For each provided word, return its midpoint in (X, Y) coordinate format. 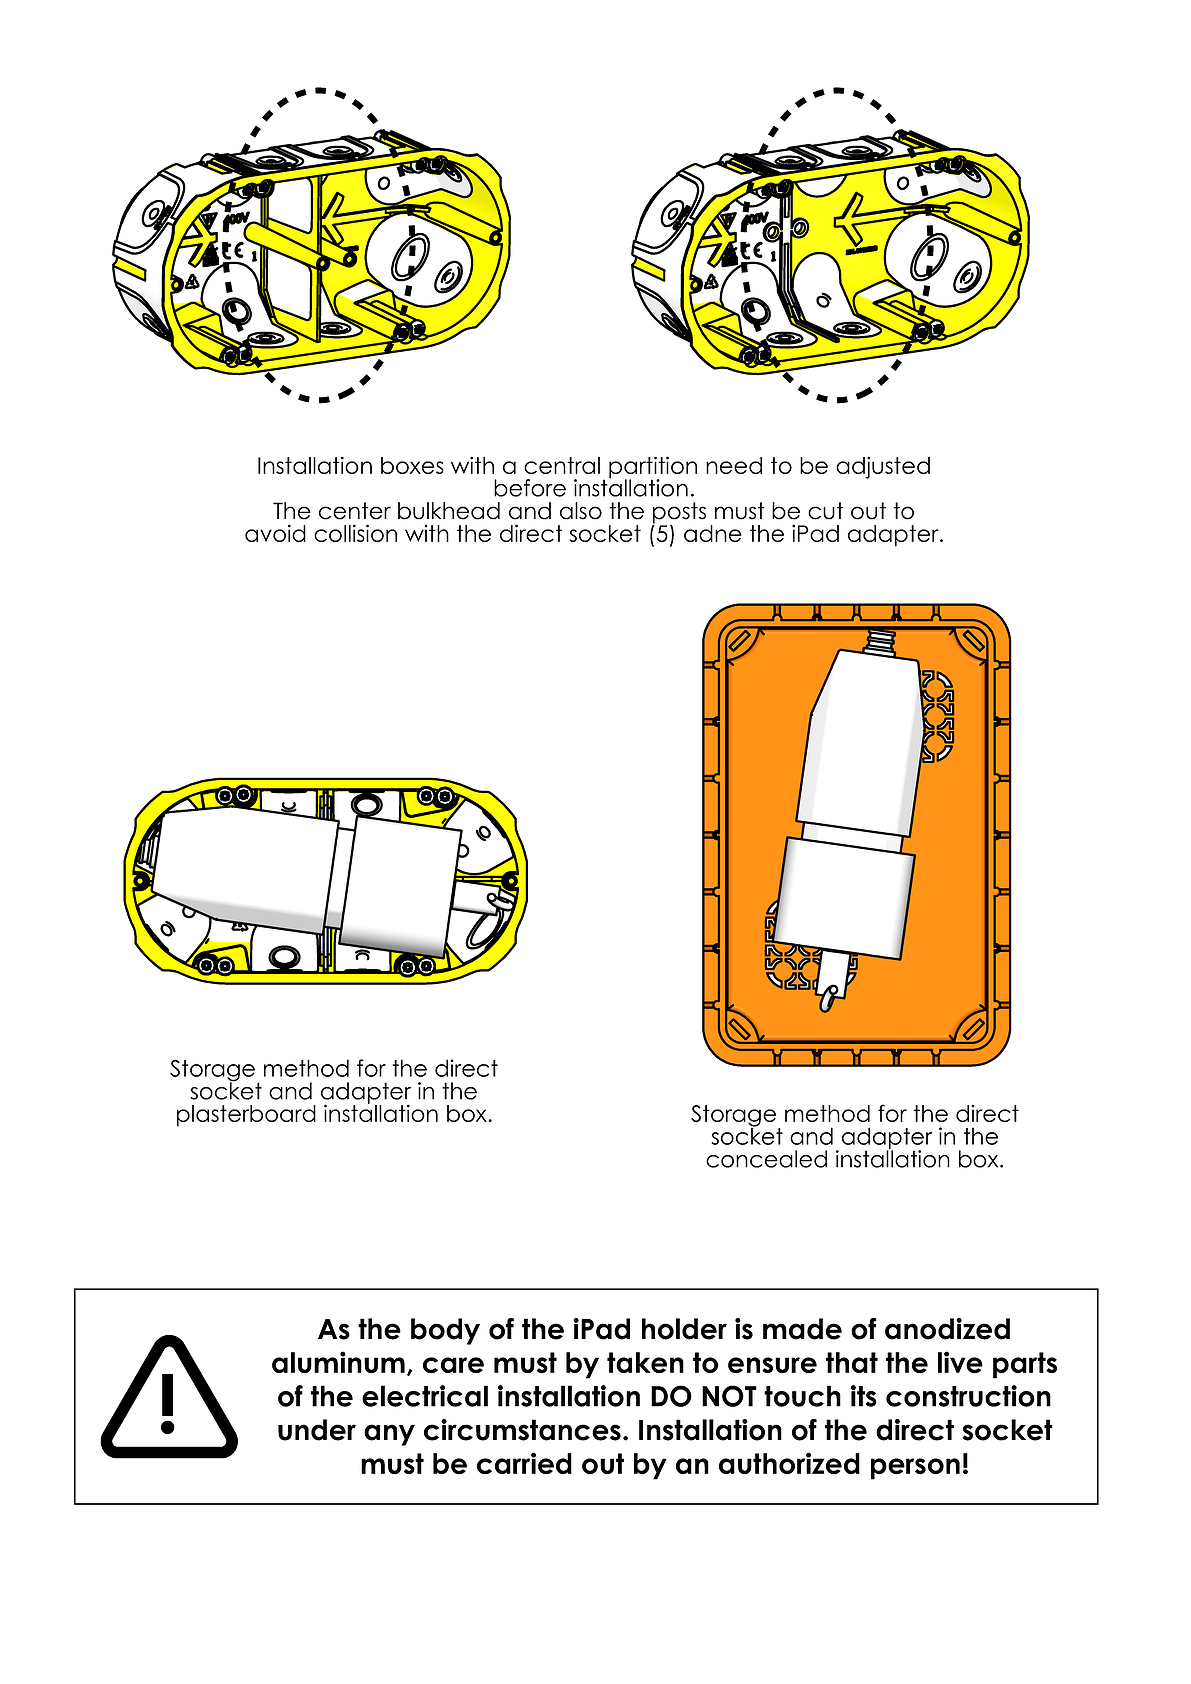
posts (679, 514)
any (389, 1435)
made (802, 1329)
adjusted (883, 467)
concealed (766, 1159)
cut (825, 511)
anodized (947, 1329)
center (355, 511)
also (581, 511)
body (445, 1331)
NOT (729, 1396)
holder (684, 1329)
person (915, 1469)
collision (355, 533)
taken (645, 1363)
